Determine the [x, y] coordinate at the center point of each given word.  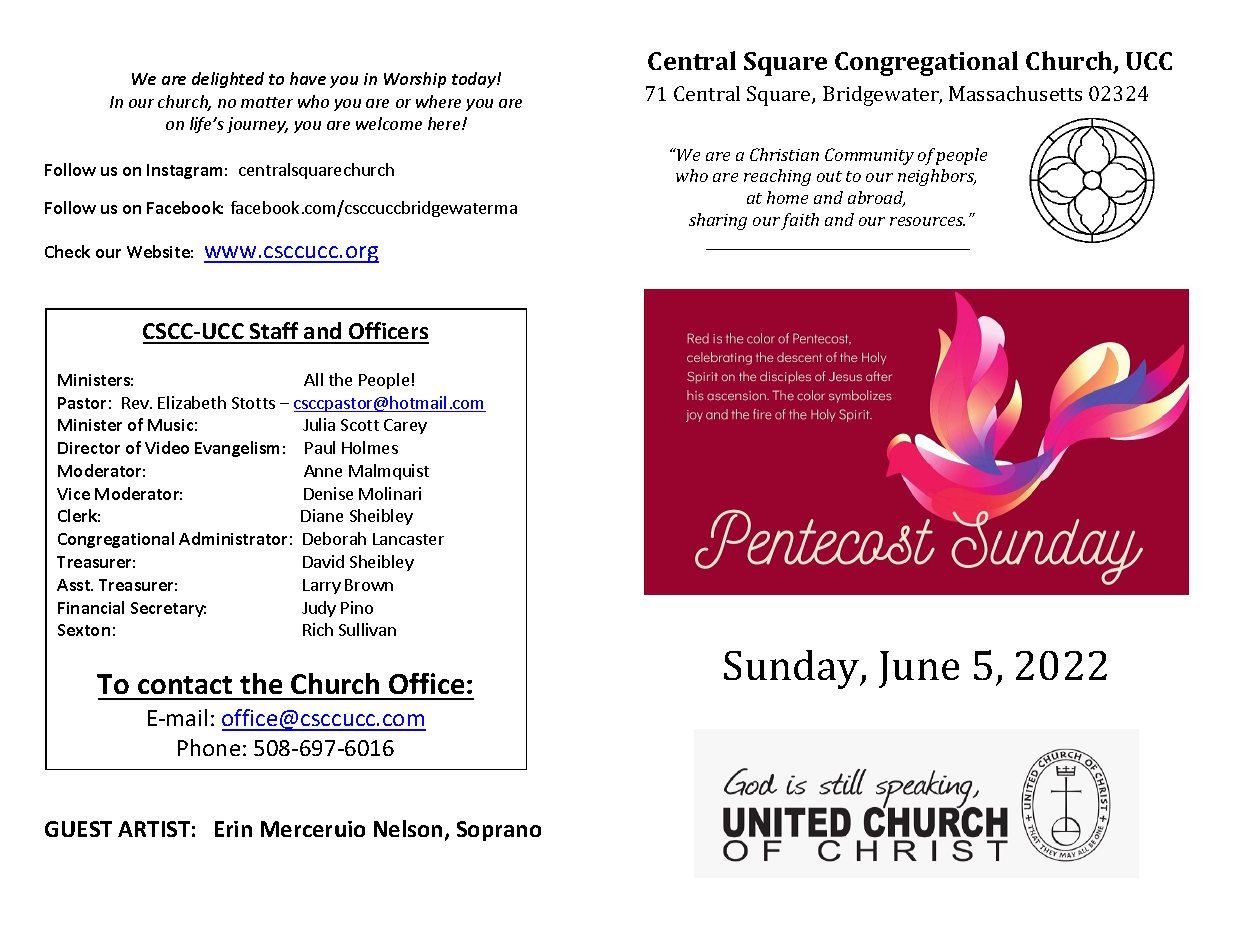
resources [927, 221]
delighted [228, 80]
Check [67, 251]
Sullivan [367, 629]
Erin [233, 829]
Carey [405, 426]
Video [167, 447]
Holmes [370, 447]
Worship [415, 80]
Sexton [84, 630]
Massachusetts [1015, 93]
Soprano [499, 831]
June [919, 669]
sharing [718, 221]
